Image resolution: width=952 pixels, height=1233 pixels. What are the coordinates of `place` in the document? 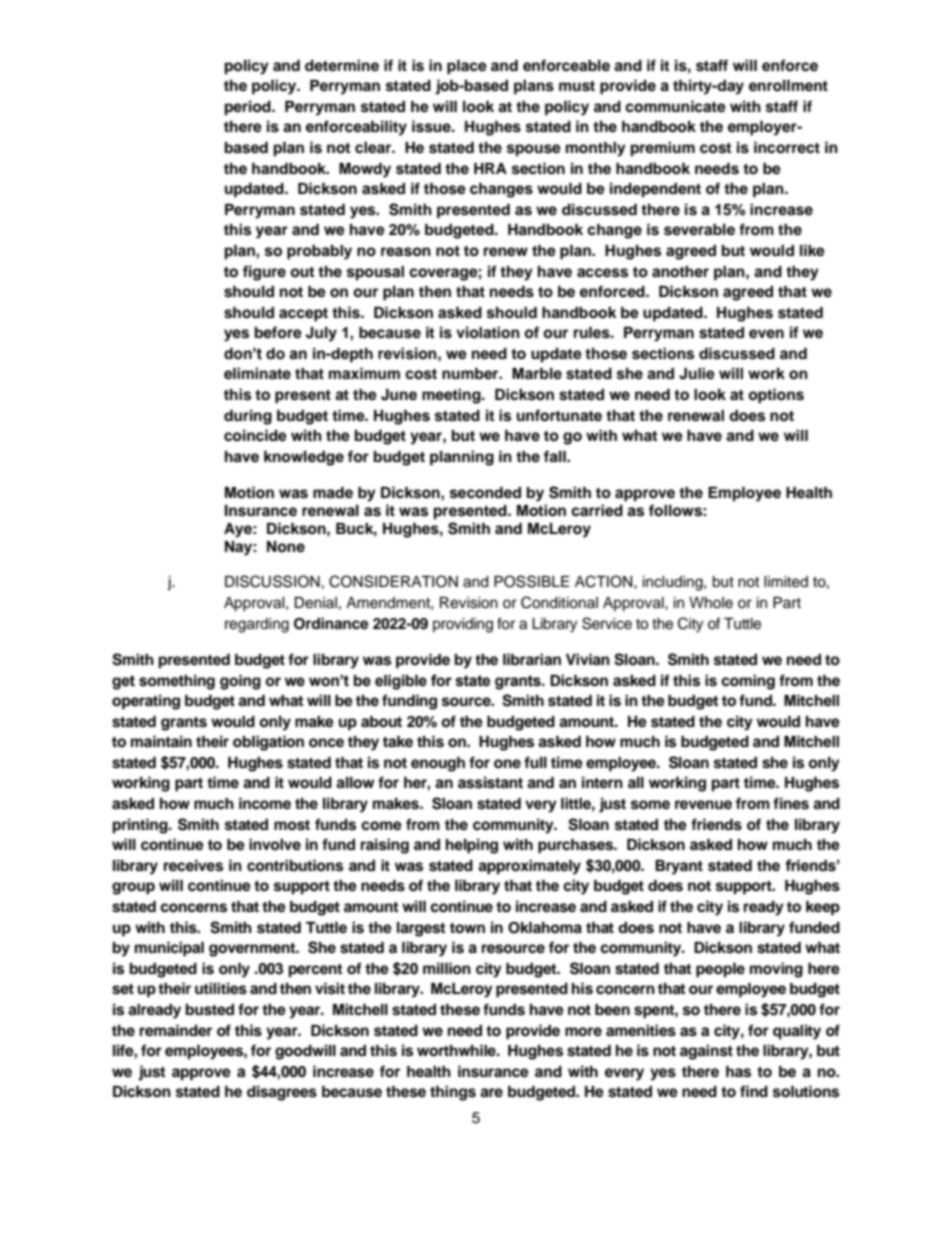 It's located at (467, 67).
